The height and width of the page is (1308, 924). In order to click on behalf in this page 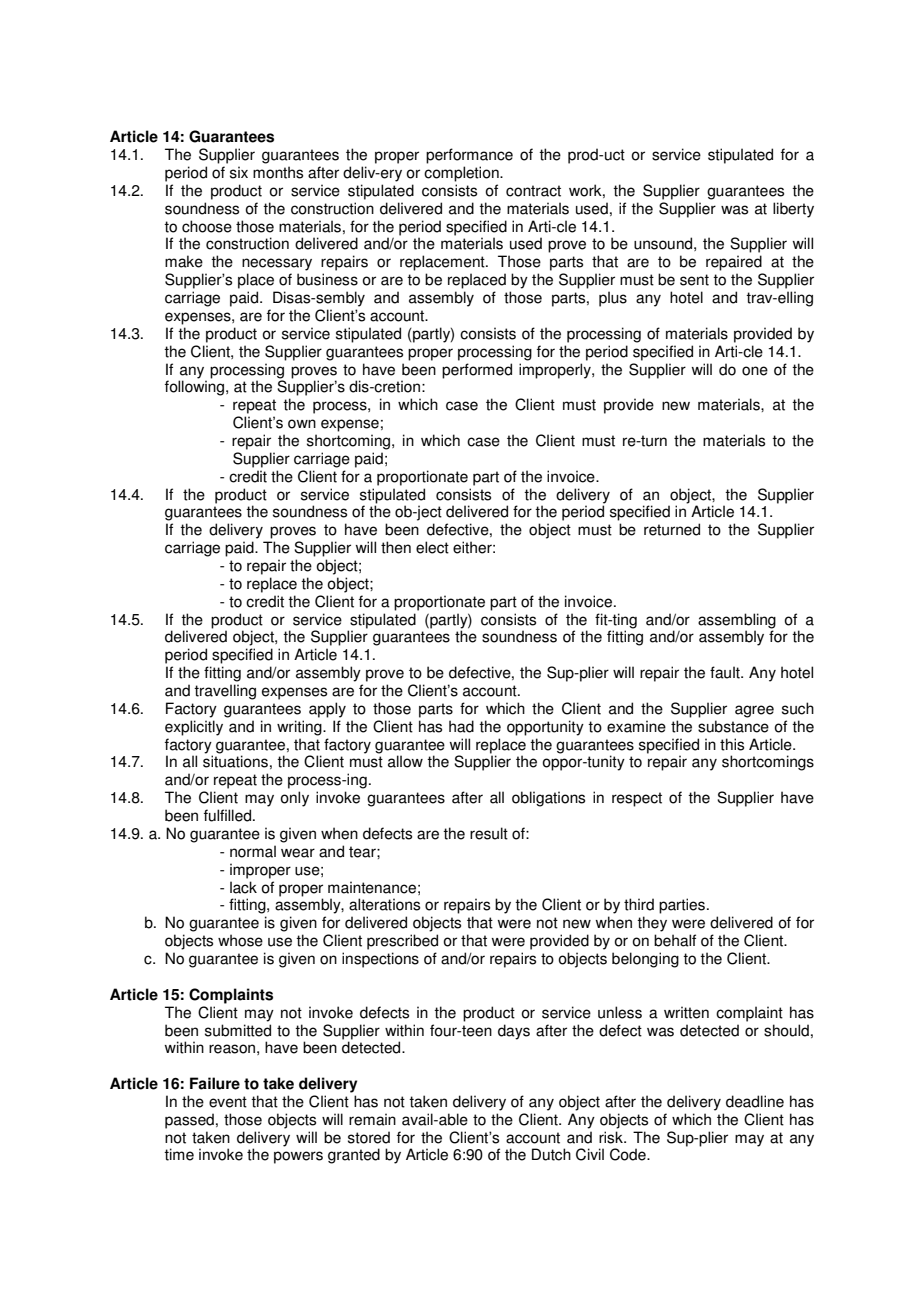, I will do `click(675, 940)`.
